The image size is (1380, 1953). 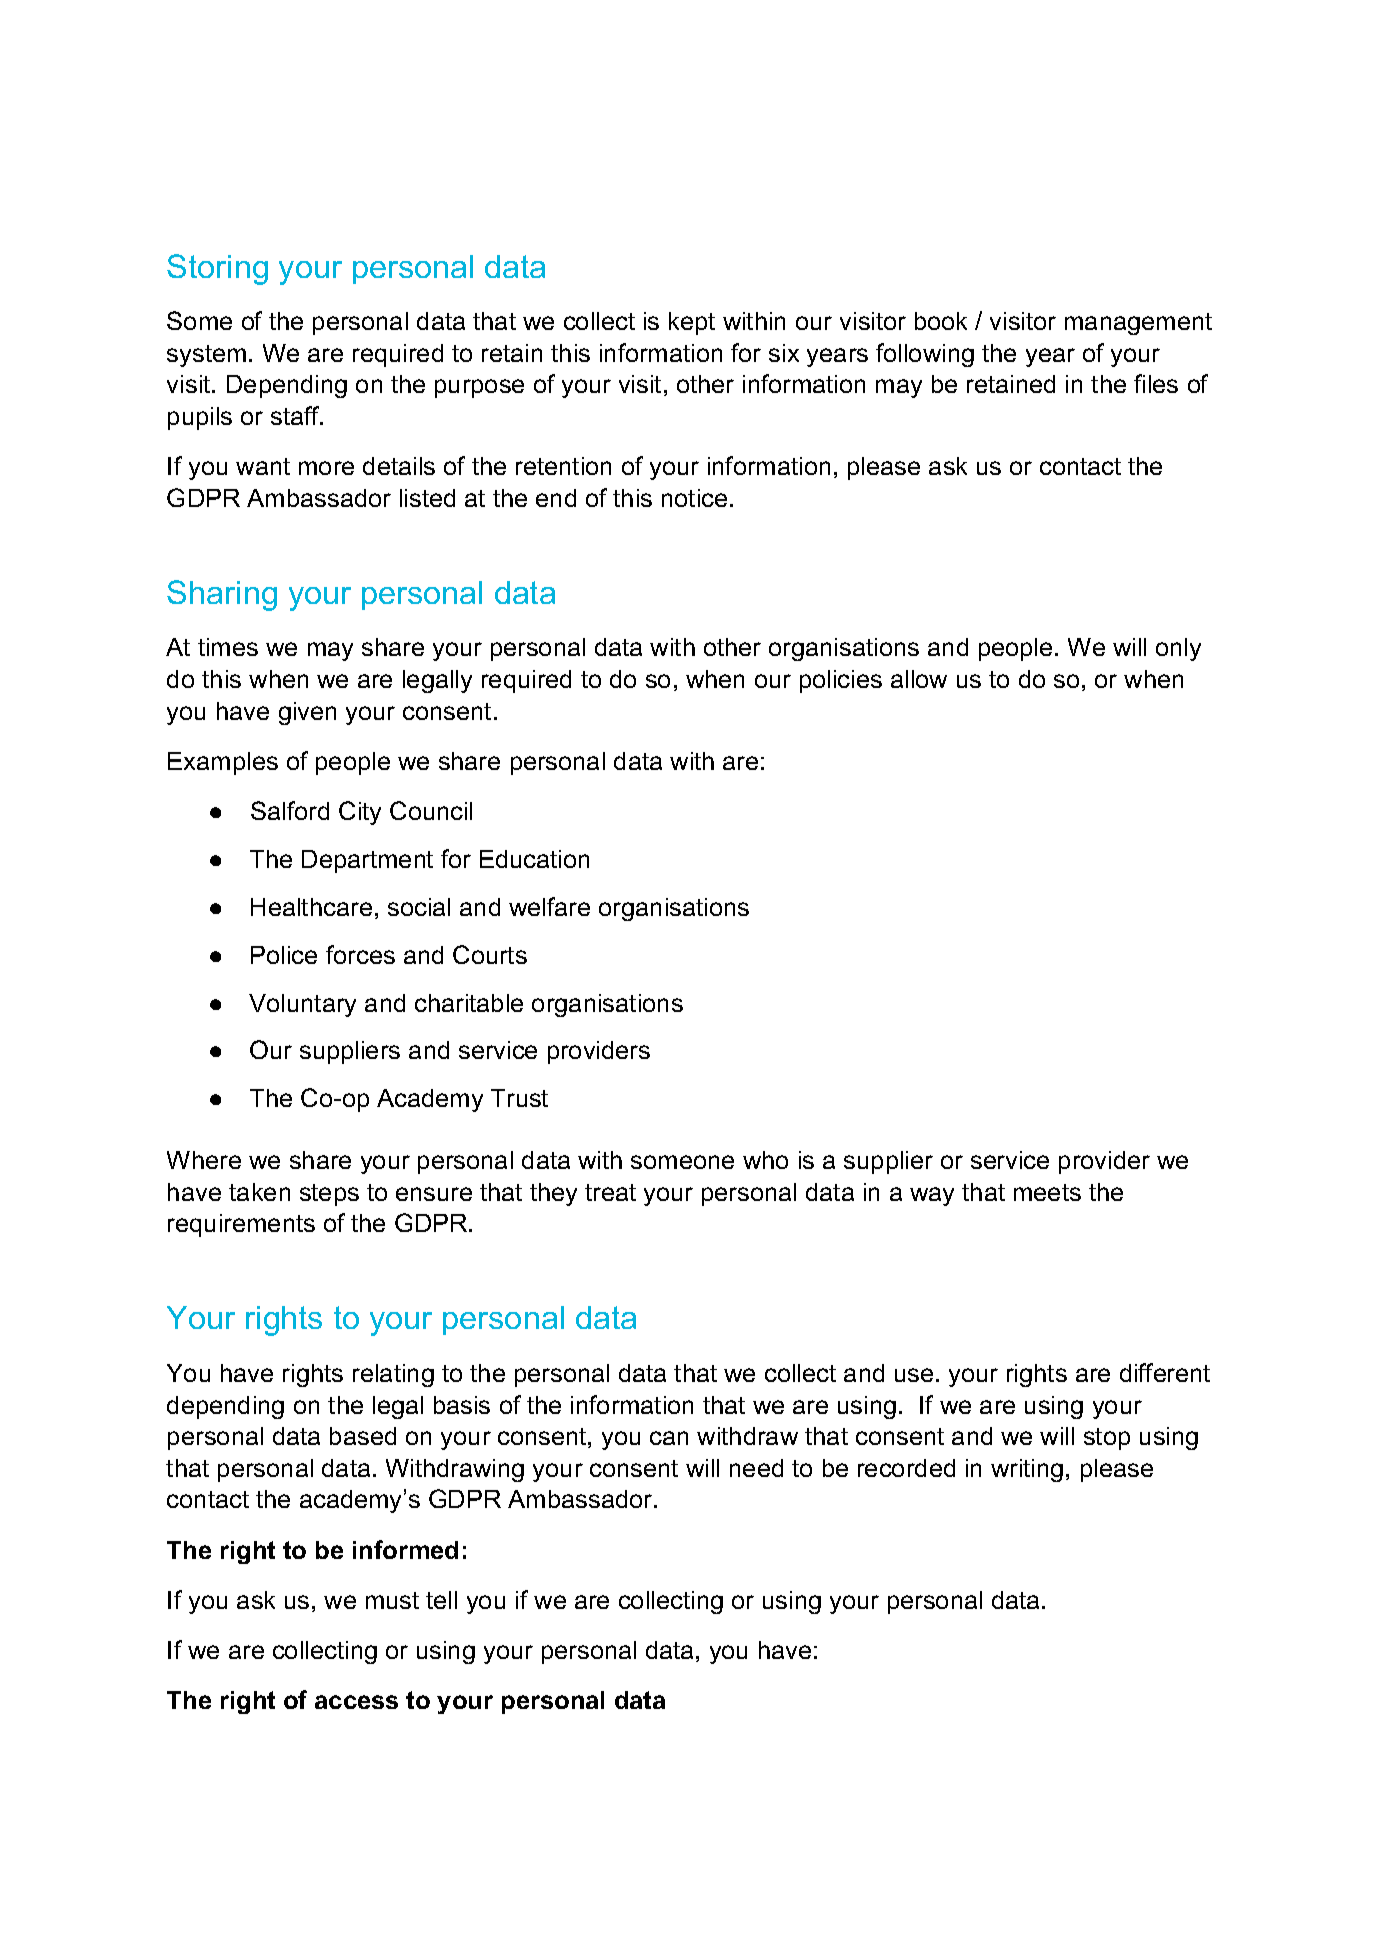 What do you see at coordinates (356, 1702) in the screenshot?
I see `access` at bounding box center [356, 1702].
